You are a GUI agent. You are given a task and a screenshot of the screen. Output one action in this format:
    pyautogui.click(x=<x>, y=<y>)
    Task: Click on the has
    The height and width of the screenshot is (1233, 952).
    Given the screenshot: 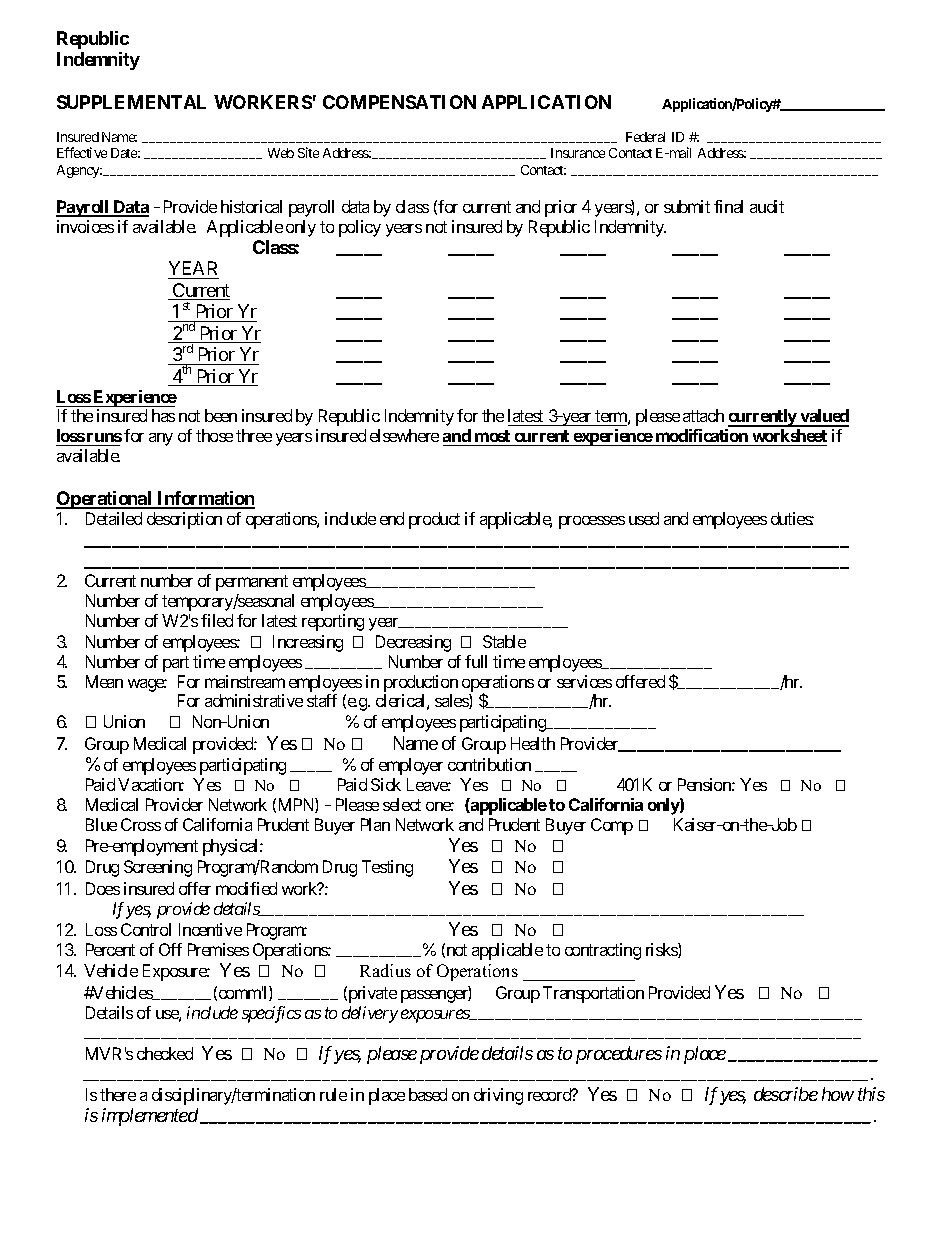 What is the action you would take?
    pyautogui.click(x=163, y=415)
